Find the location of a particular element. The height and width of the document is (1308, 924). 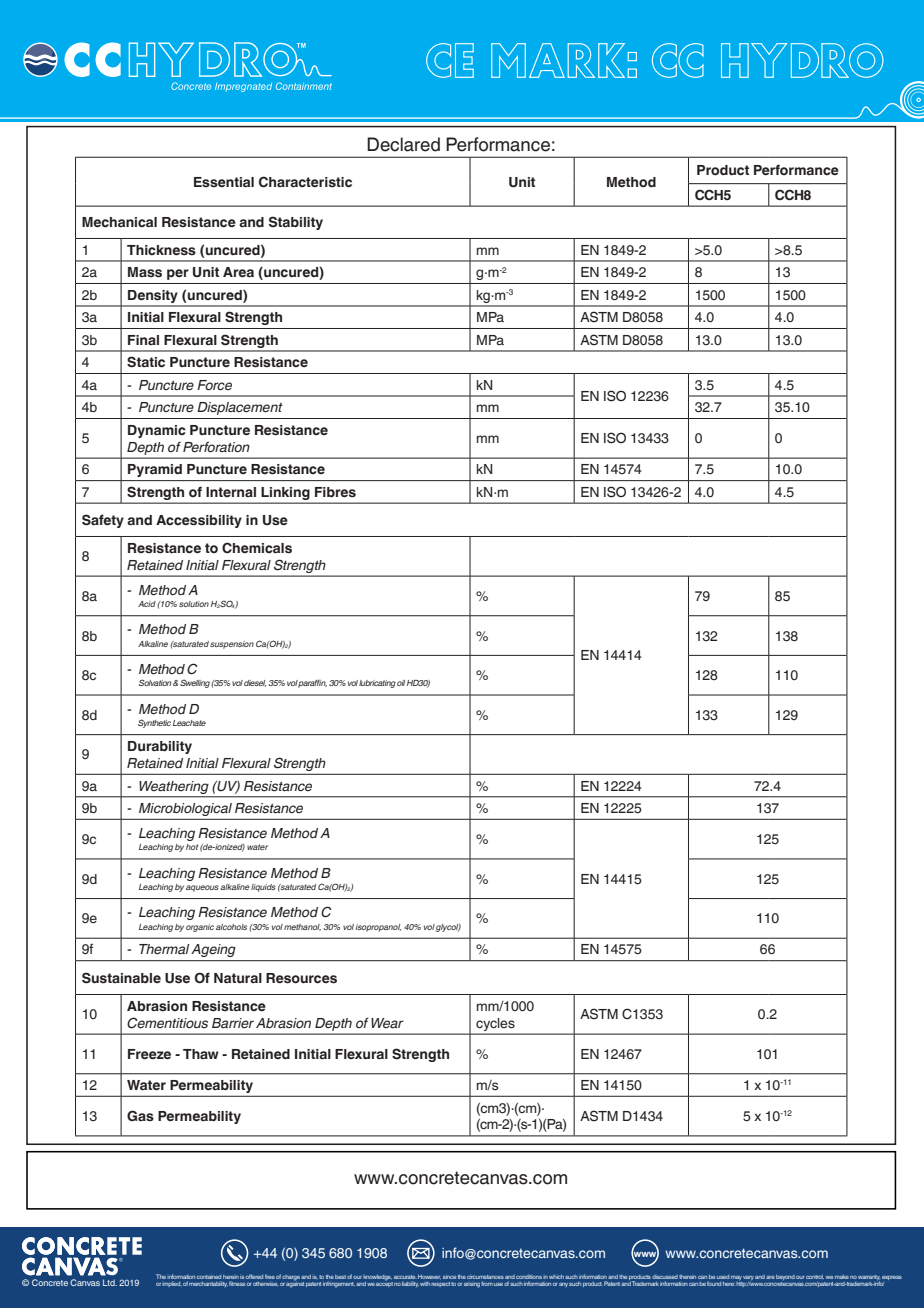

Leachate is located at coordinates (189, 723).
